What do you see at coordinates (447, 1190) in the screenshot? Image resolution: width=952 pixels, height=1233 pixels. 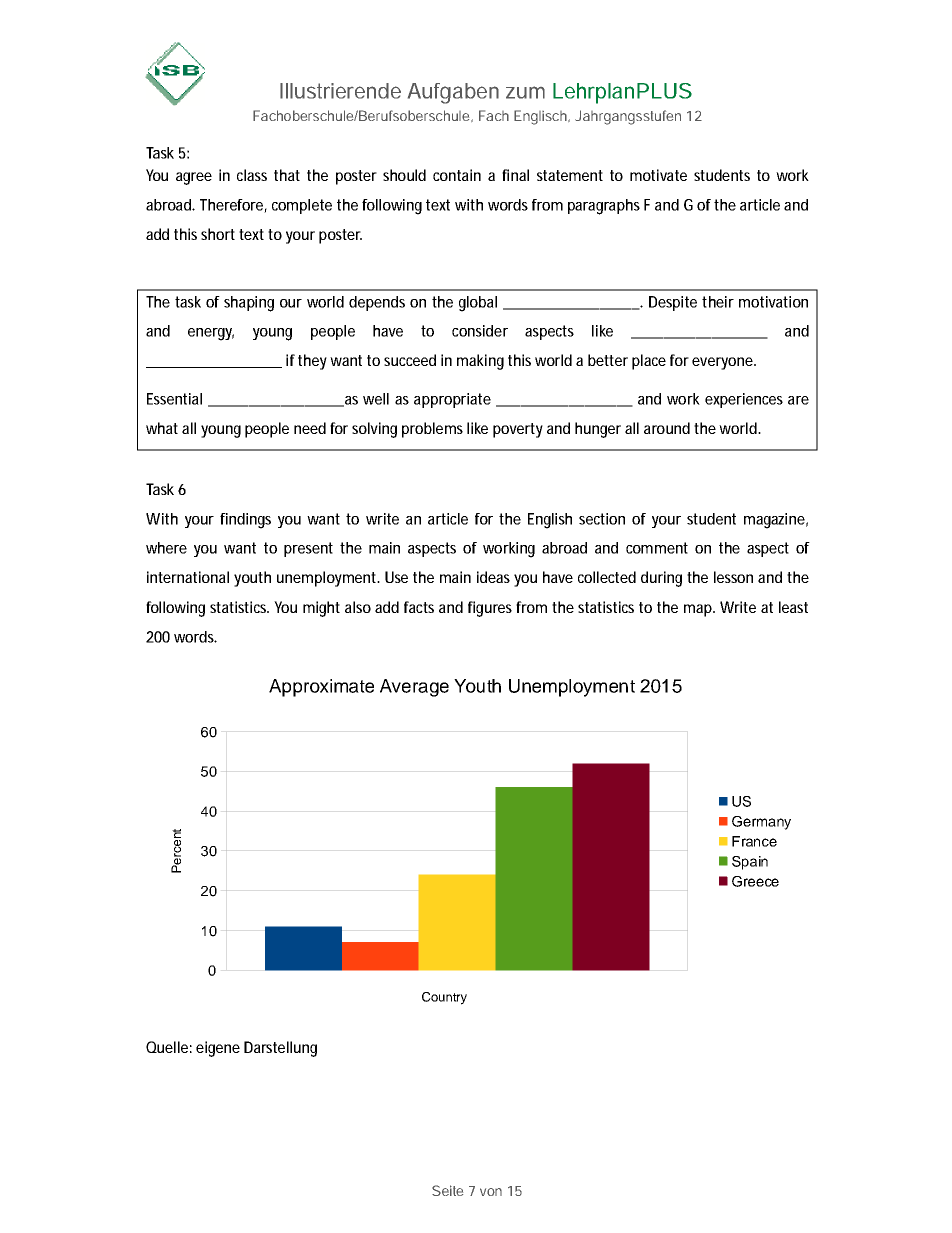 I see `Seite` at bounding box center [447, 1190].
